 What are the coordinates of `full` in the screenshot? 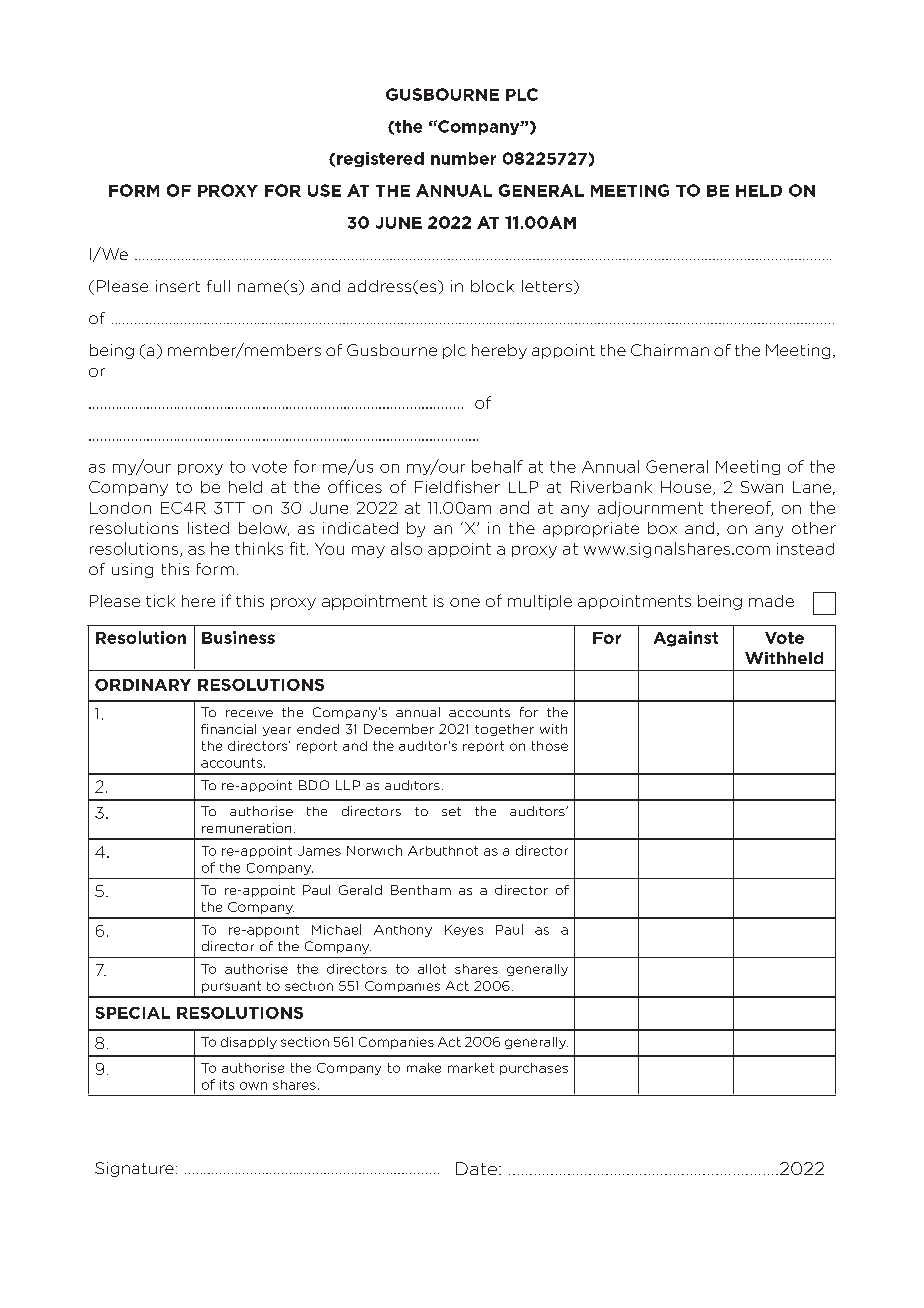 It's located at (218, 286).
